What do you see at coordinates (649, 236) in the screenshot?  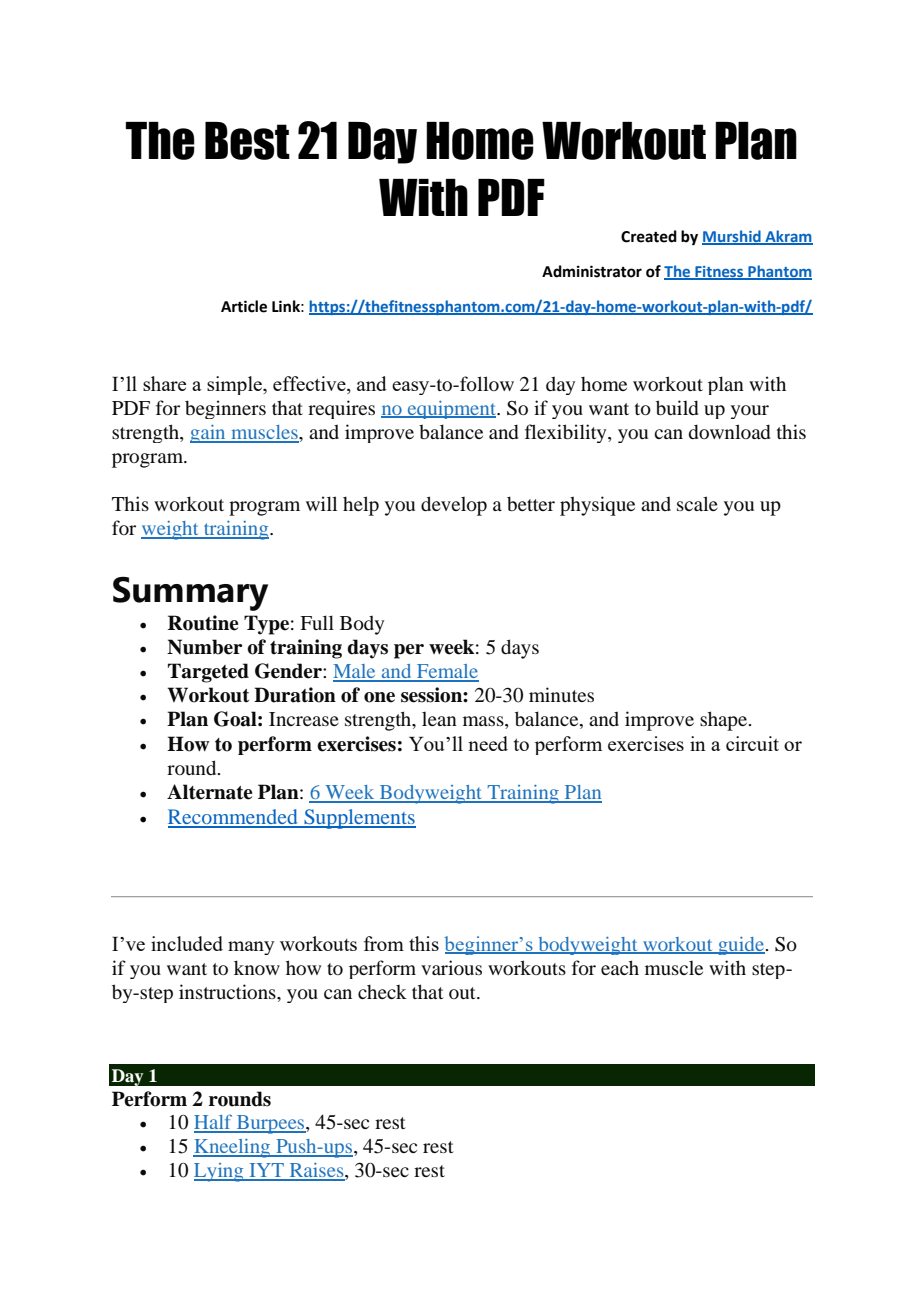 I see `Created` at bounding box center [649, 236].
